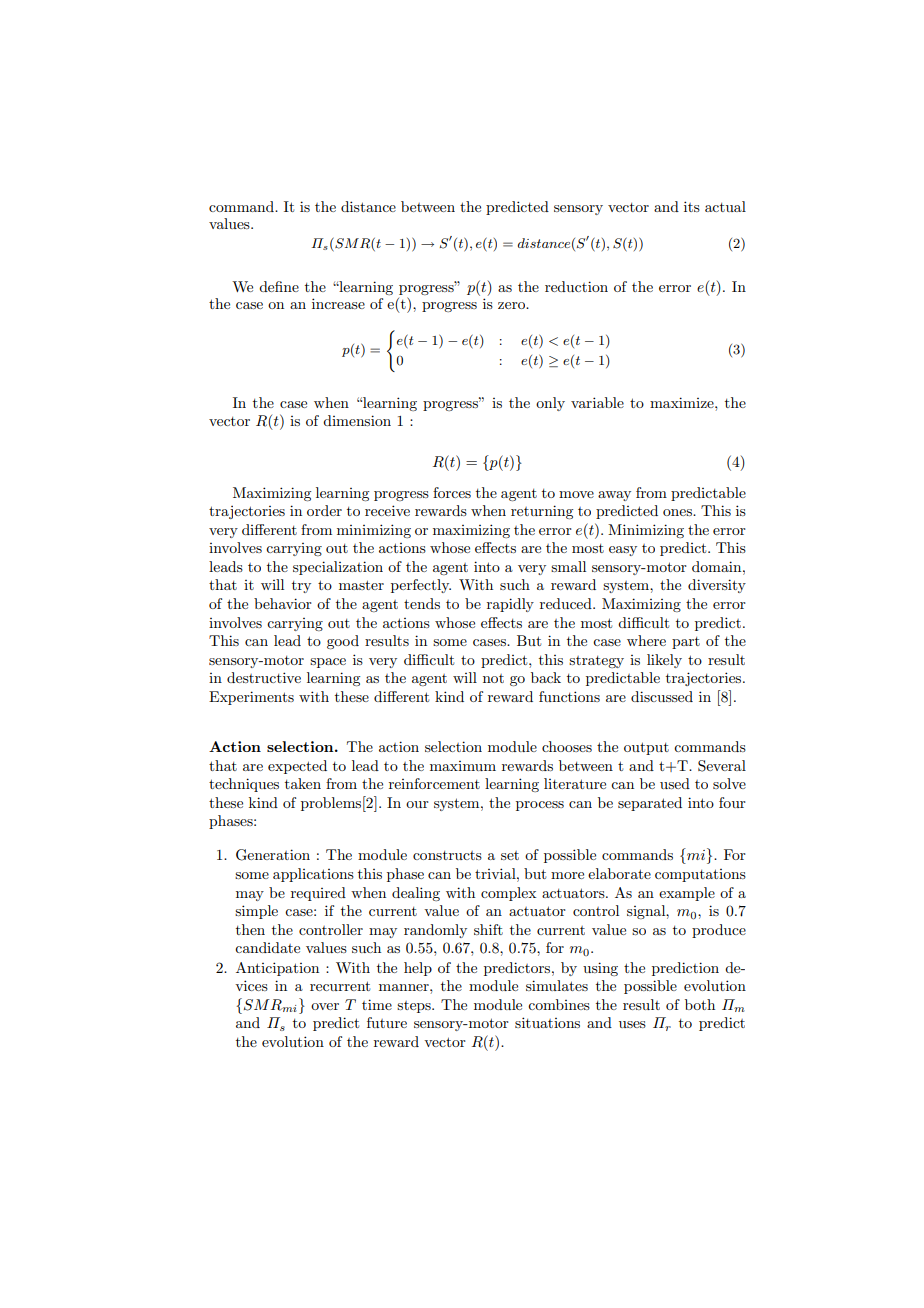  What do you see at coordinates (650, 804) in the document?
I see `separated` at bounding box center [650, 804].
